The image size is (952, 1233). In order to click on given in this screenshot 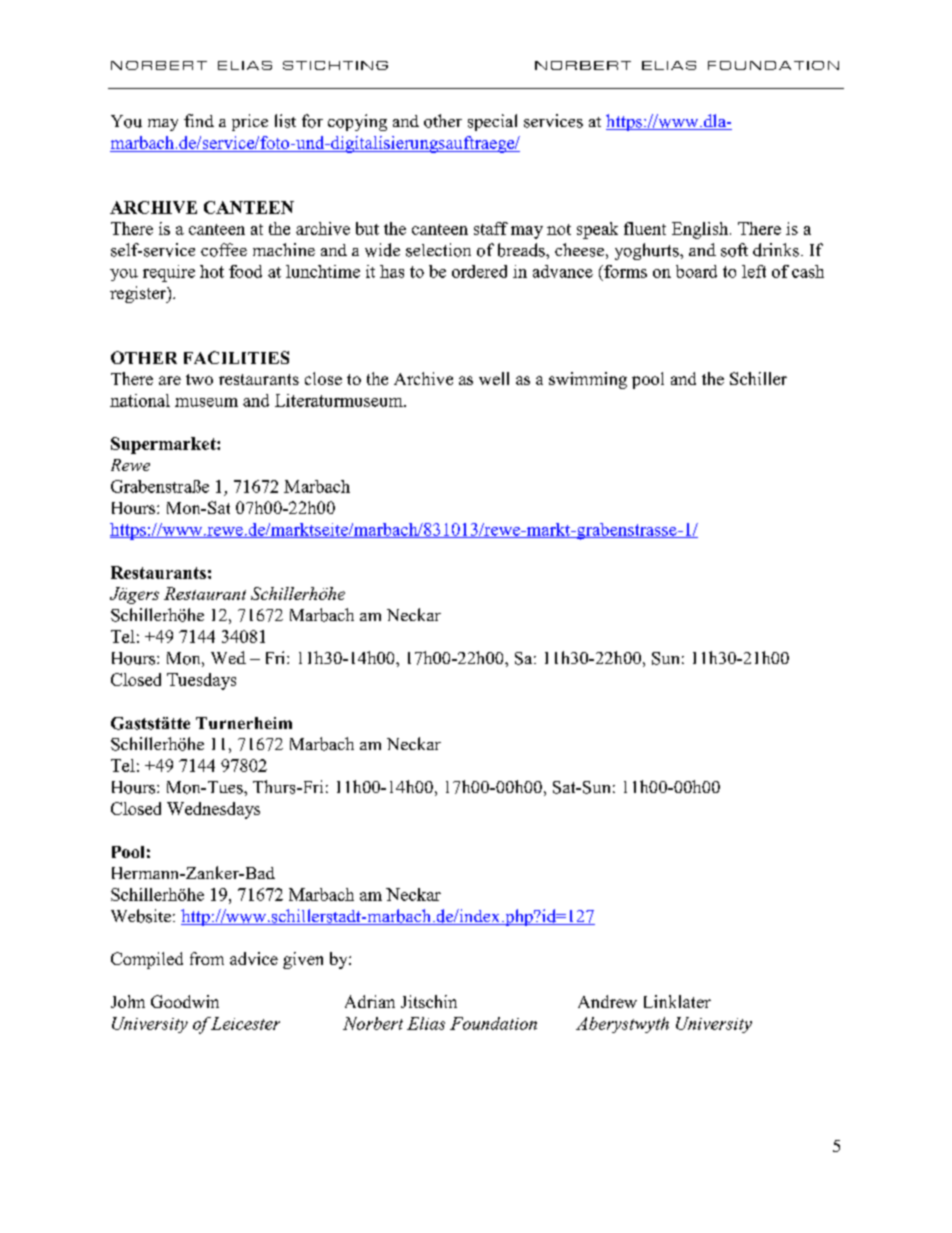, I will do `click(303, 960)`.
